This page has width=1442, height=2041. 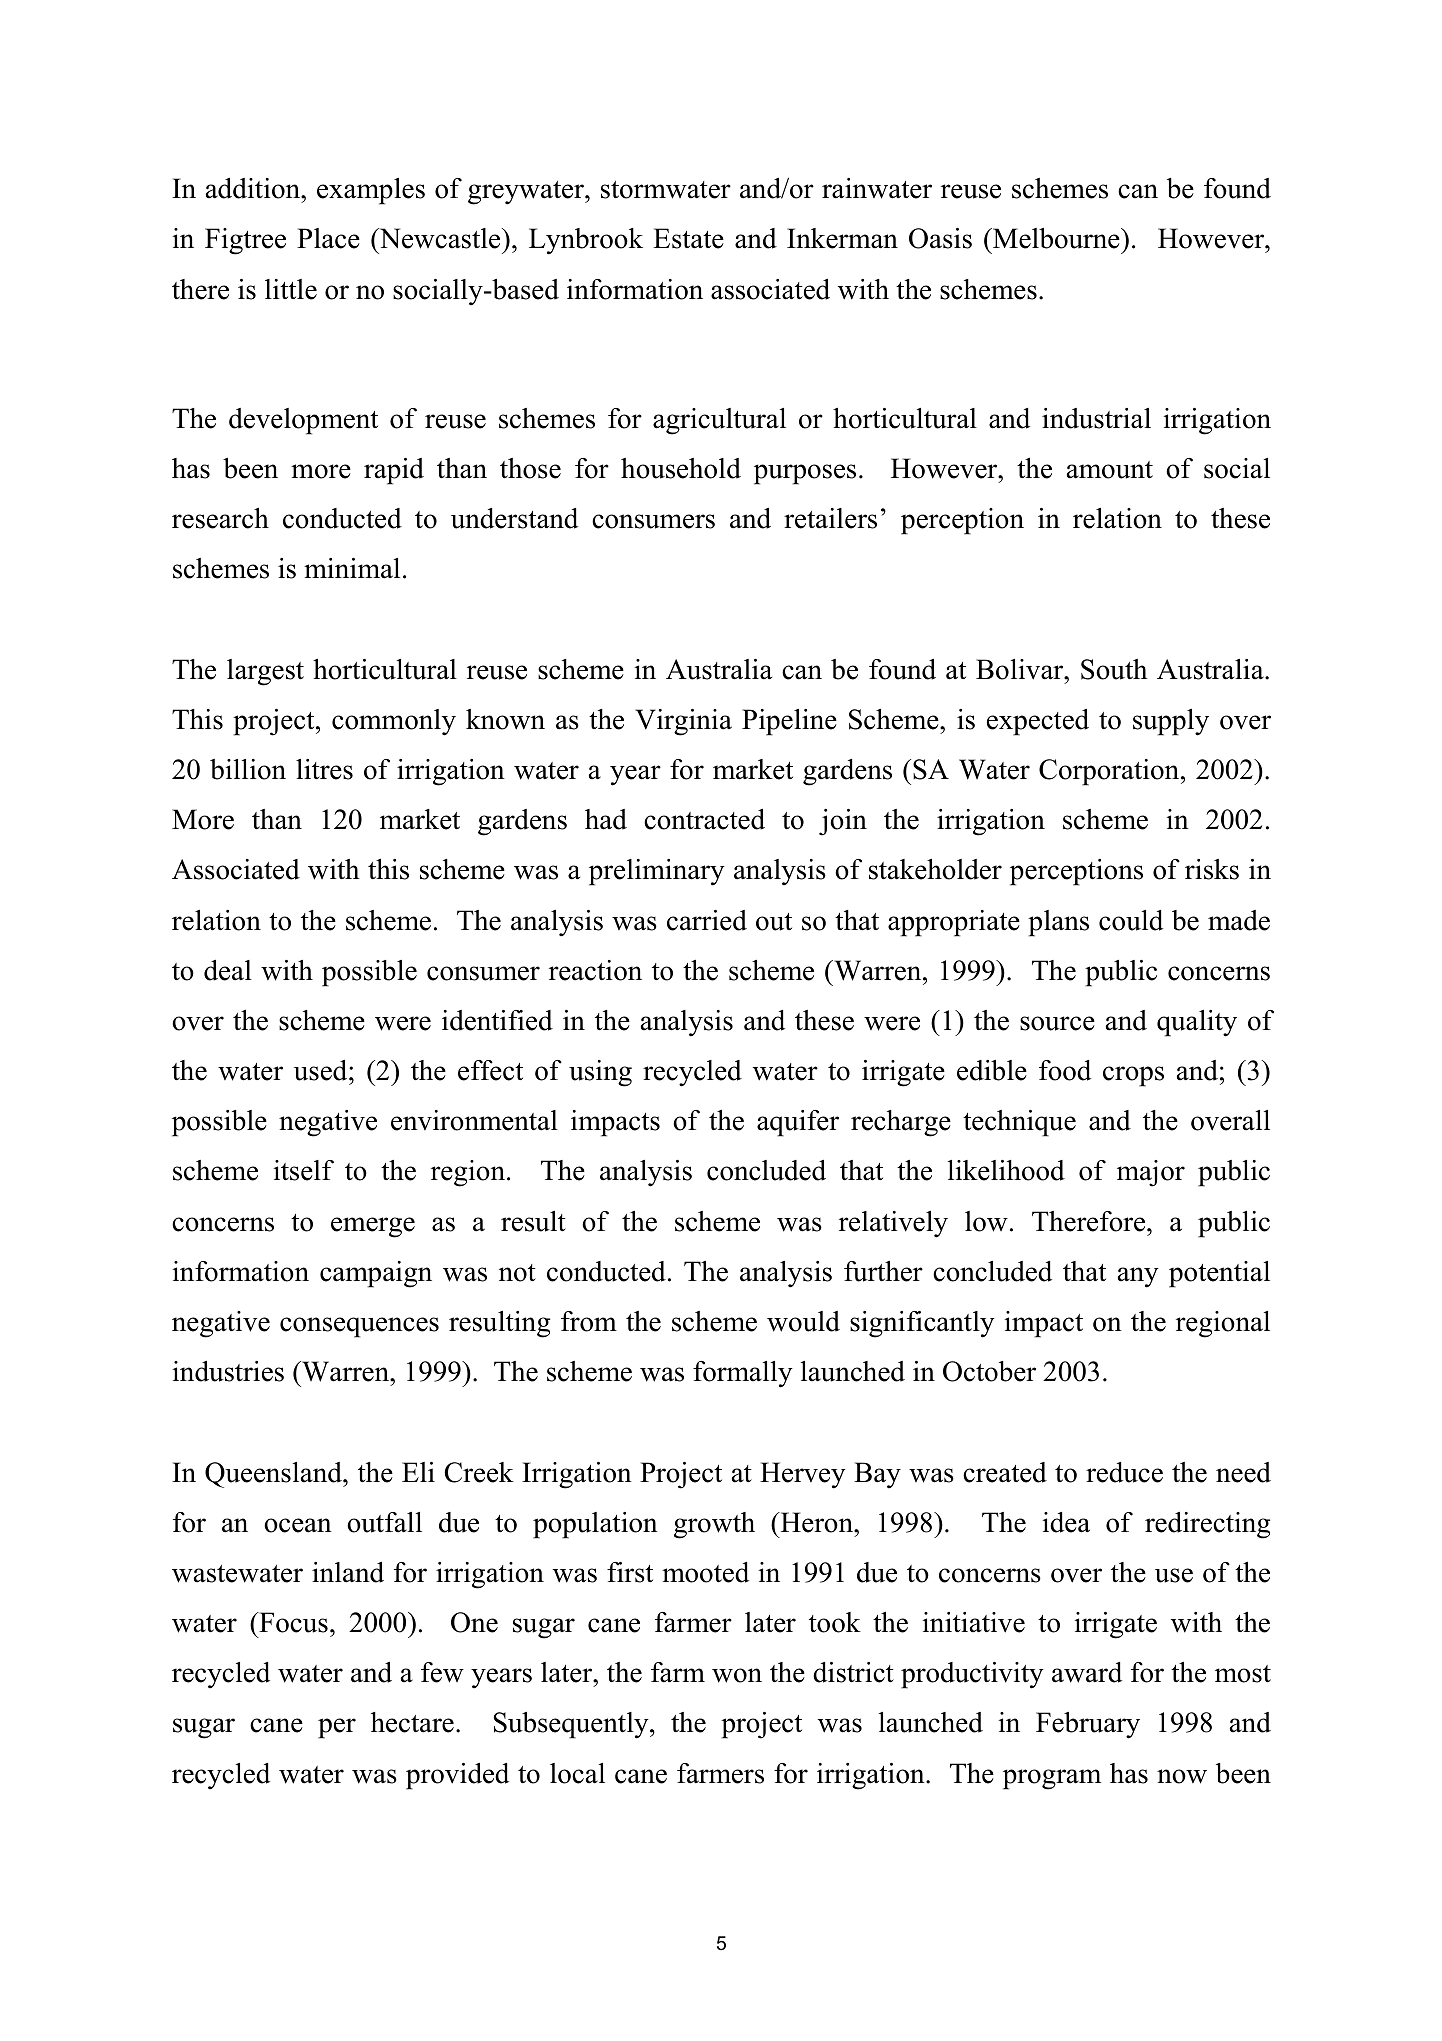 I want to click on Melbourne, so click(x=1056, y=238).
